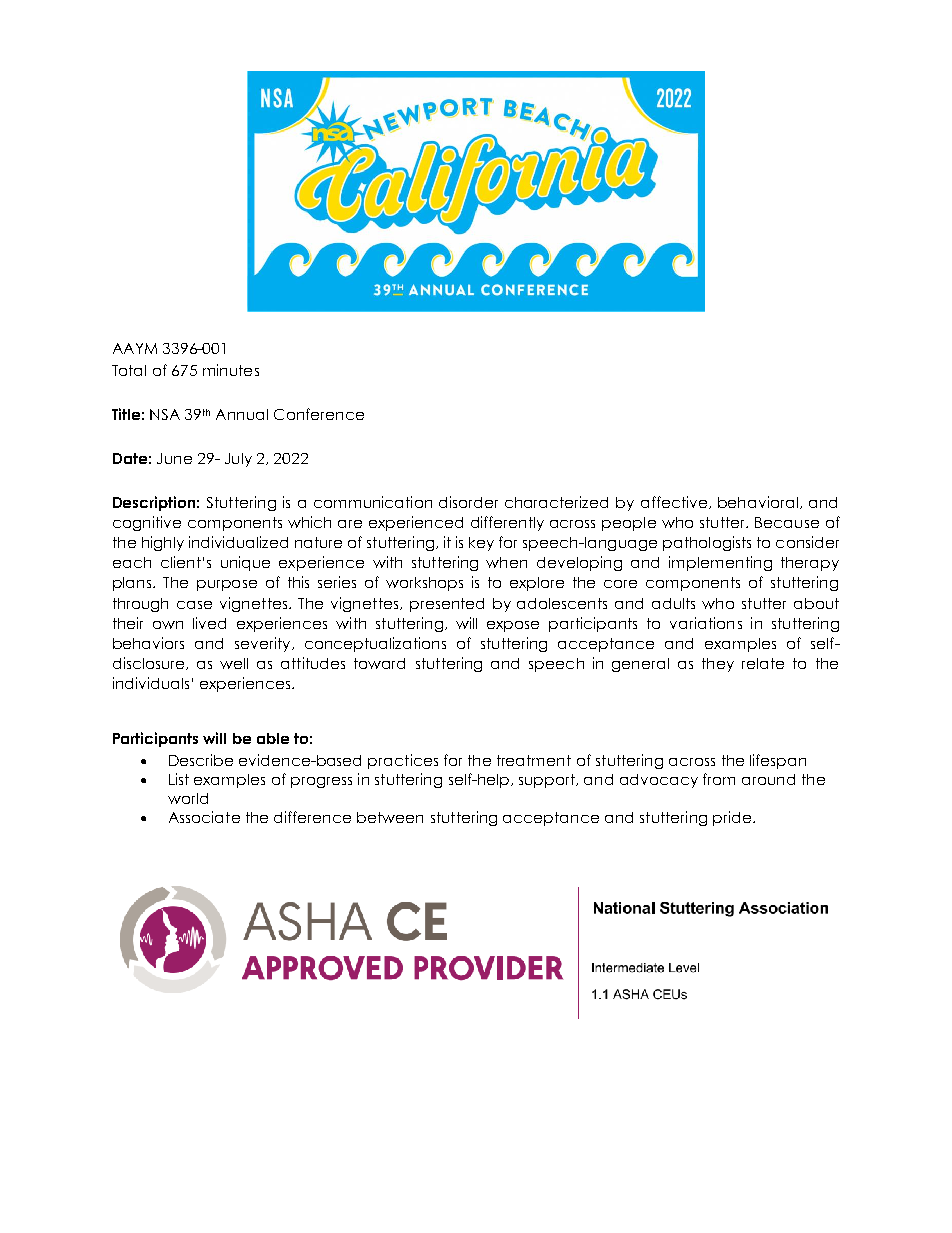 The height and width of the document is (1233, 952). Describe the element at coordinates (758, 502) in the document. I see `behavioral` at that location.
